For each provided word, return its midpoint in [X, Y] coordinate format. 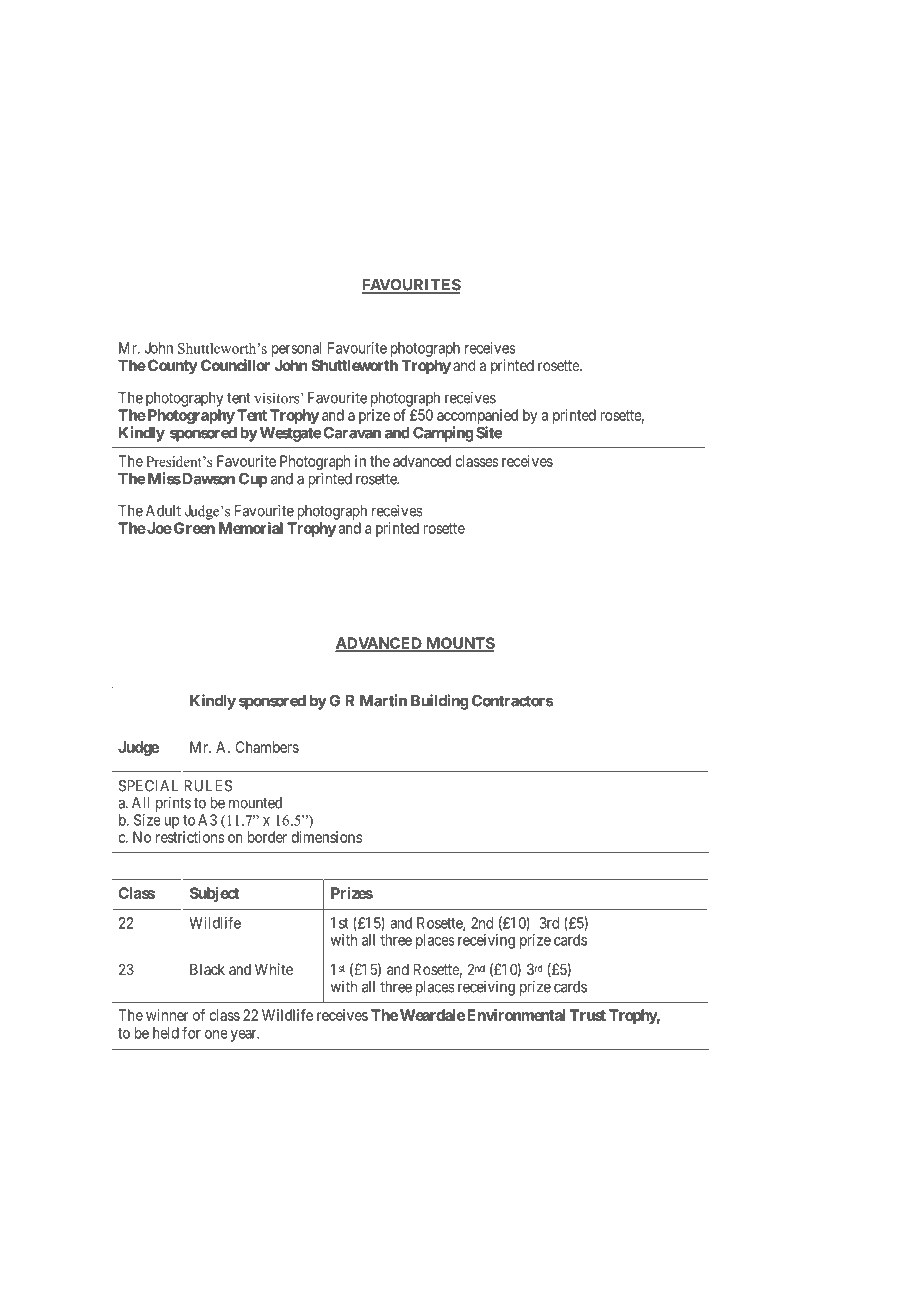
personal [297, 349]
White [274, 969]
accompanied [477, 416]
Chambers [267, 747]
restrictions [190, 837]
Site [489, 432]
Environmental [516, 1015]
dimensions [326, 837]
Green [193, 528]
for [191, 1032]
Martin [383, 700]
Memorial [251, 528]
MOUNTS [459, 644]
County [173, 366]
